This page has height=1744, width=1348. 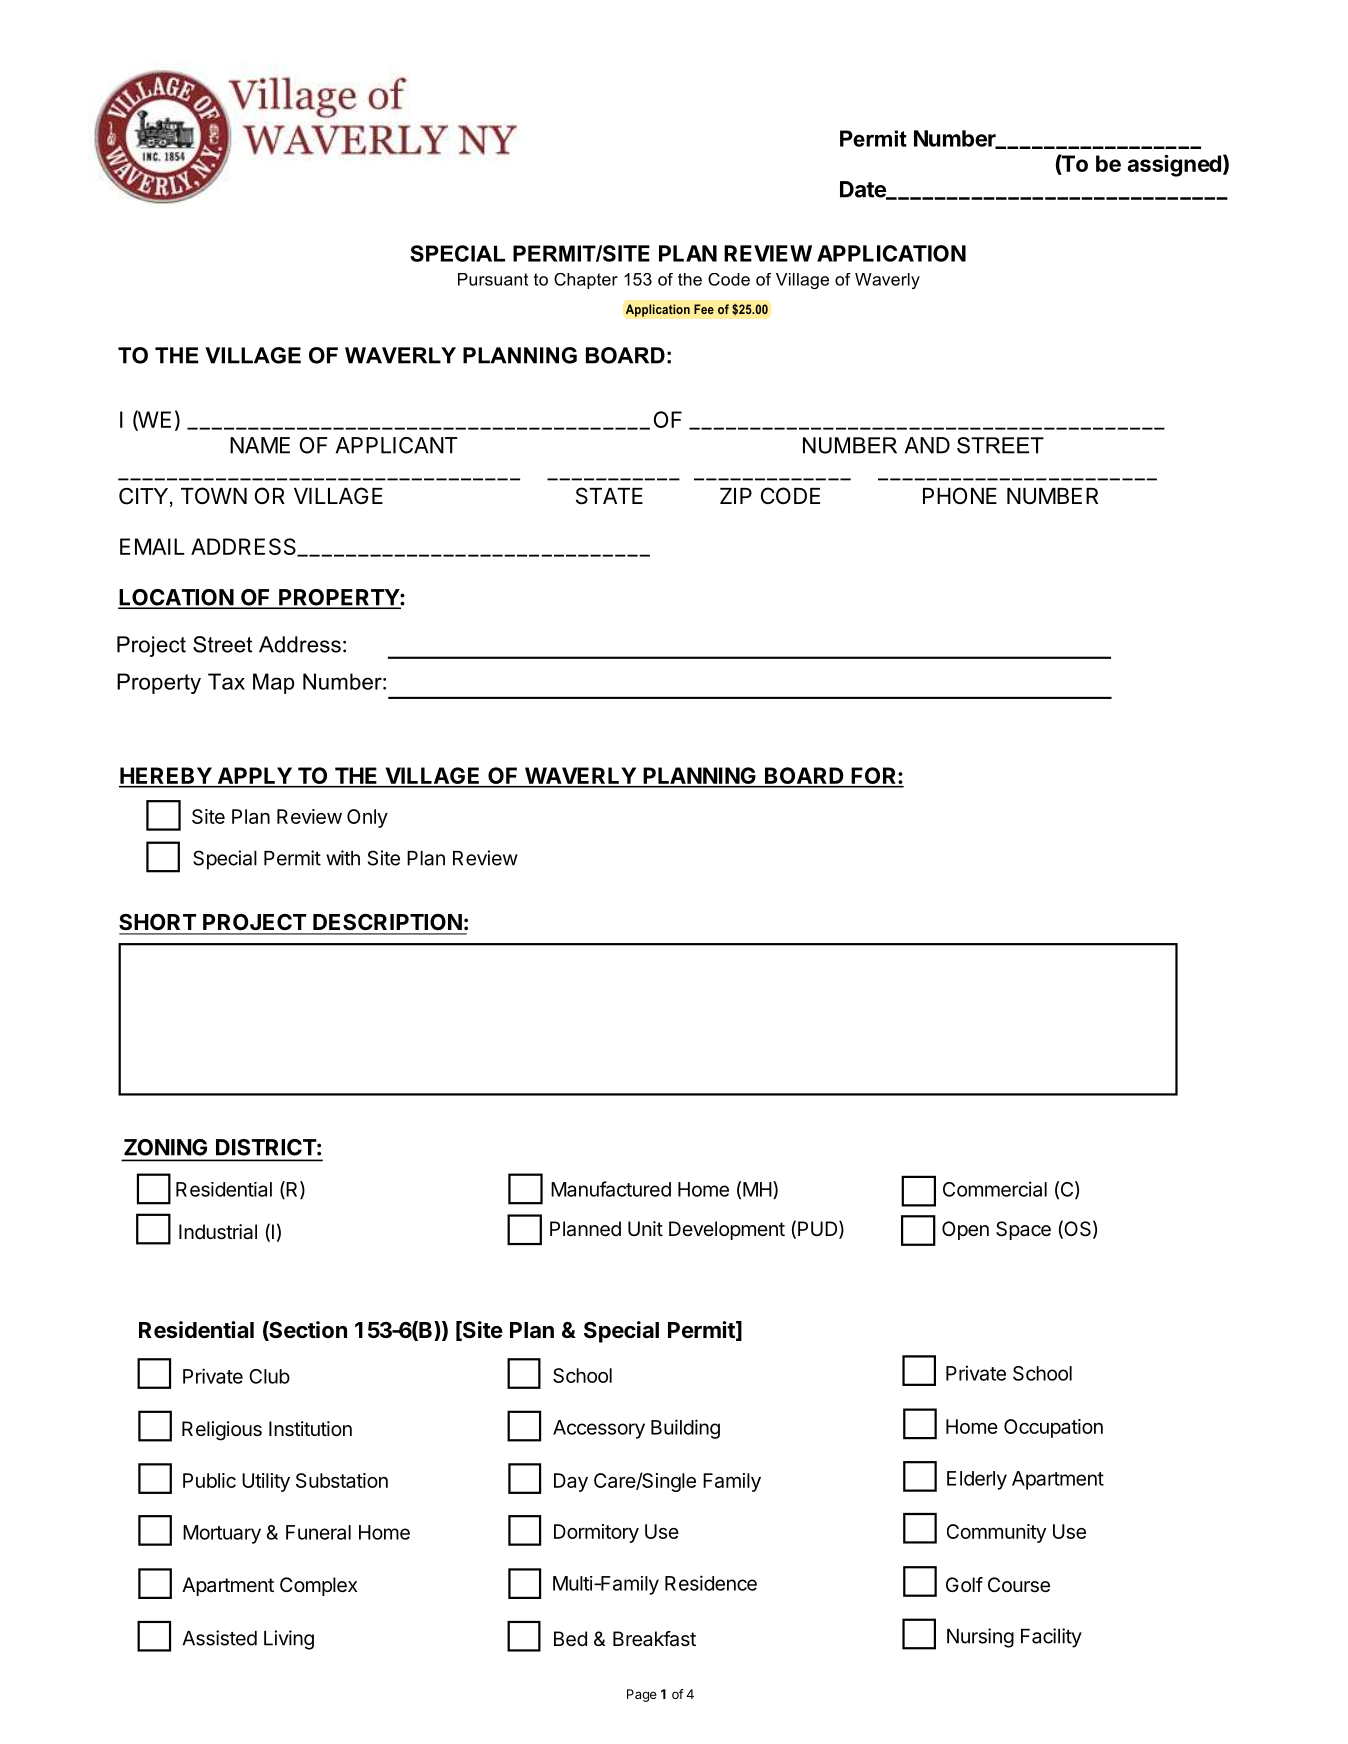 What do you see at coordinates (273, 683) in the page?
I see `Map` at bounding box center [273, 683].
